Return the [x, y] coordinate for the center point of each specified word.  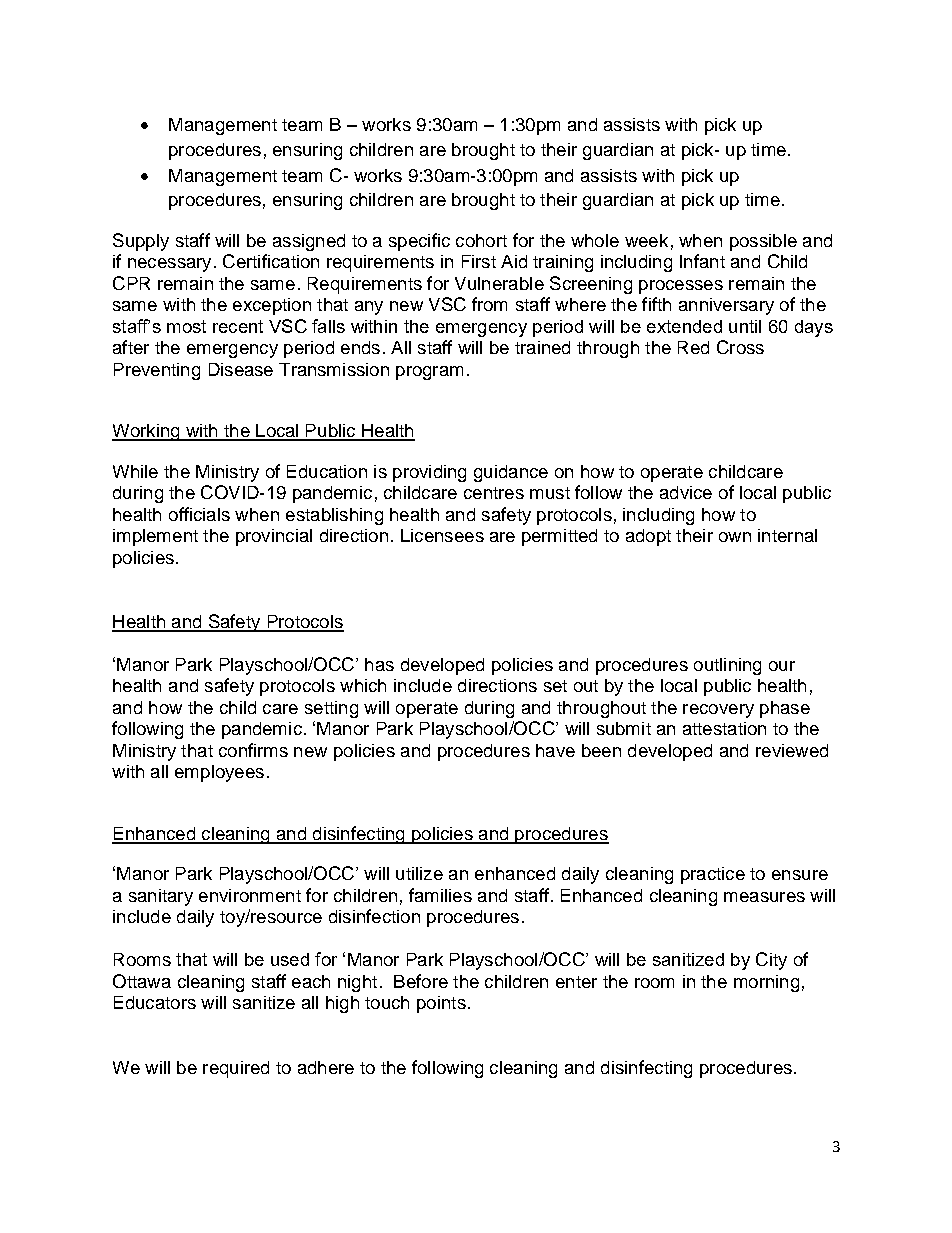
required [236, 1069]
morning [766, 983]
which [363, 685]
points [441, 1004]
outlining [727, 666]
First [479, 261]
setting [331, 709]
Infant [702, 261]
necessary [169, 265]
